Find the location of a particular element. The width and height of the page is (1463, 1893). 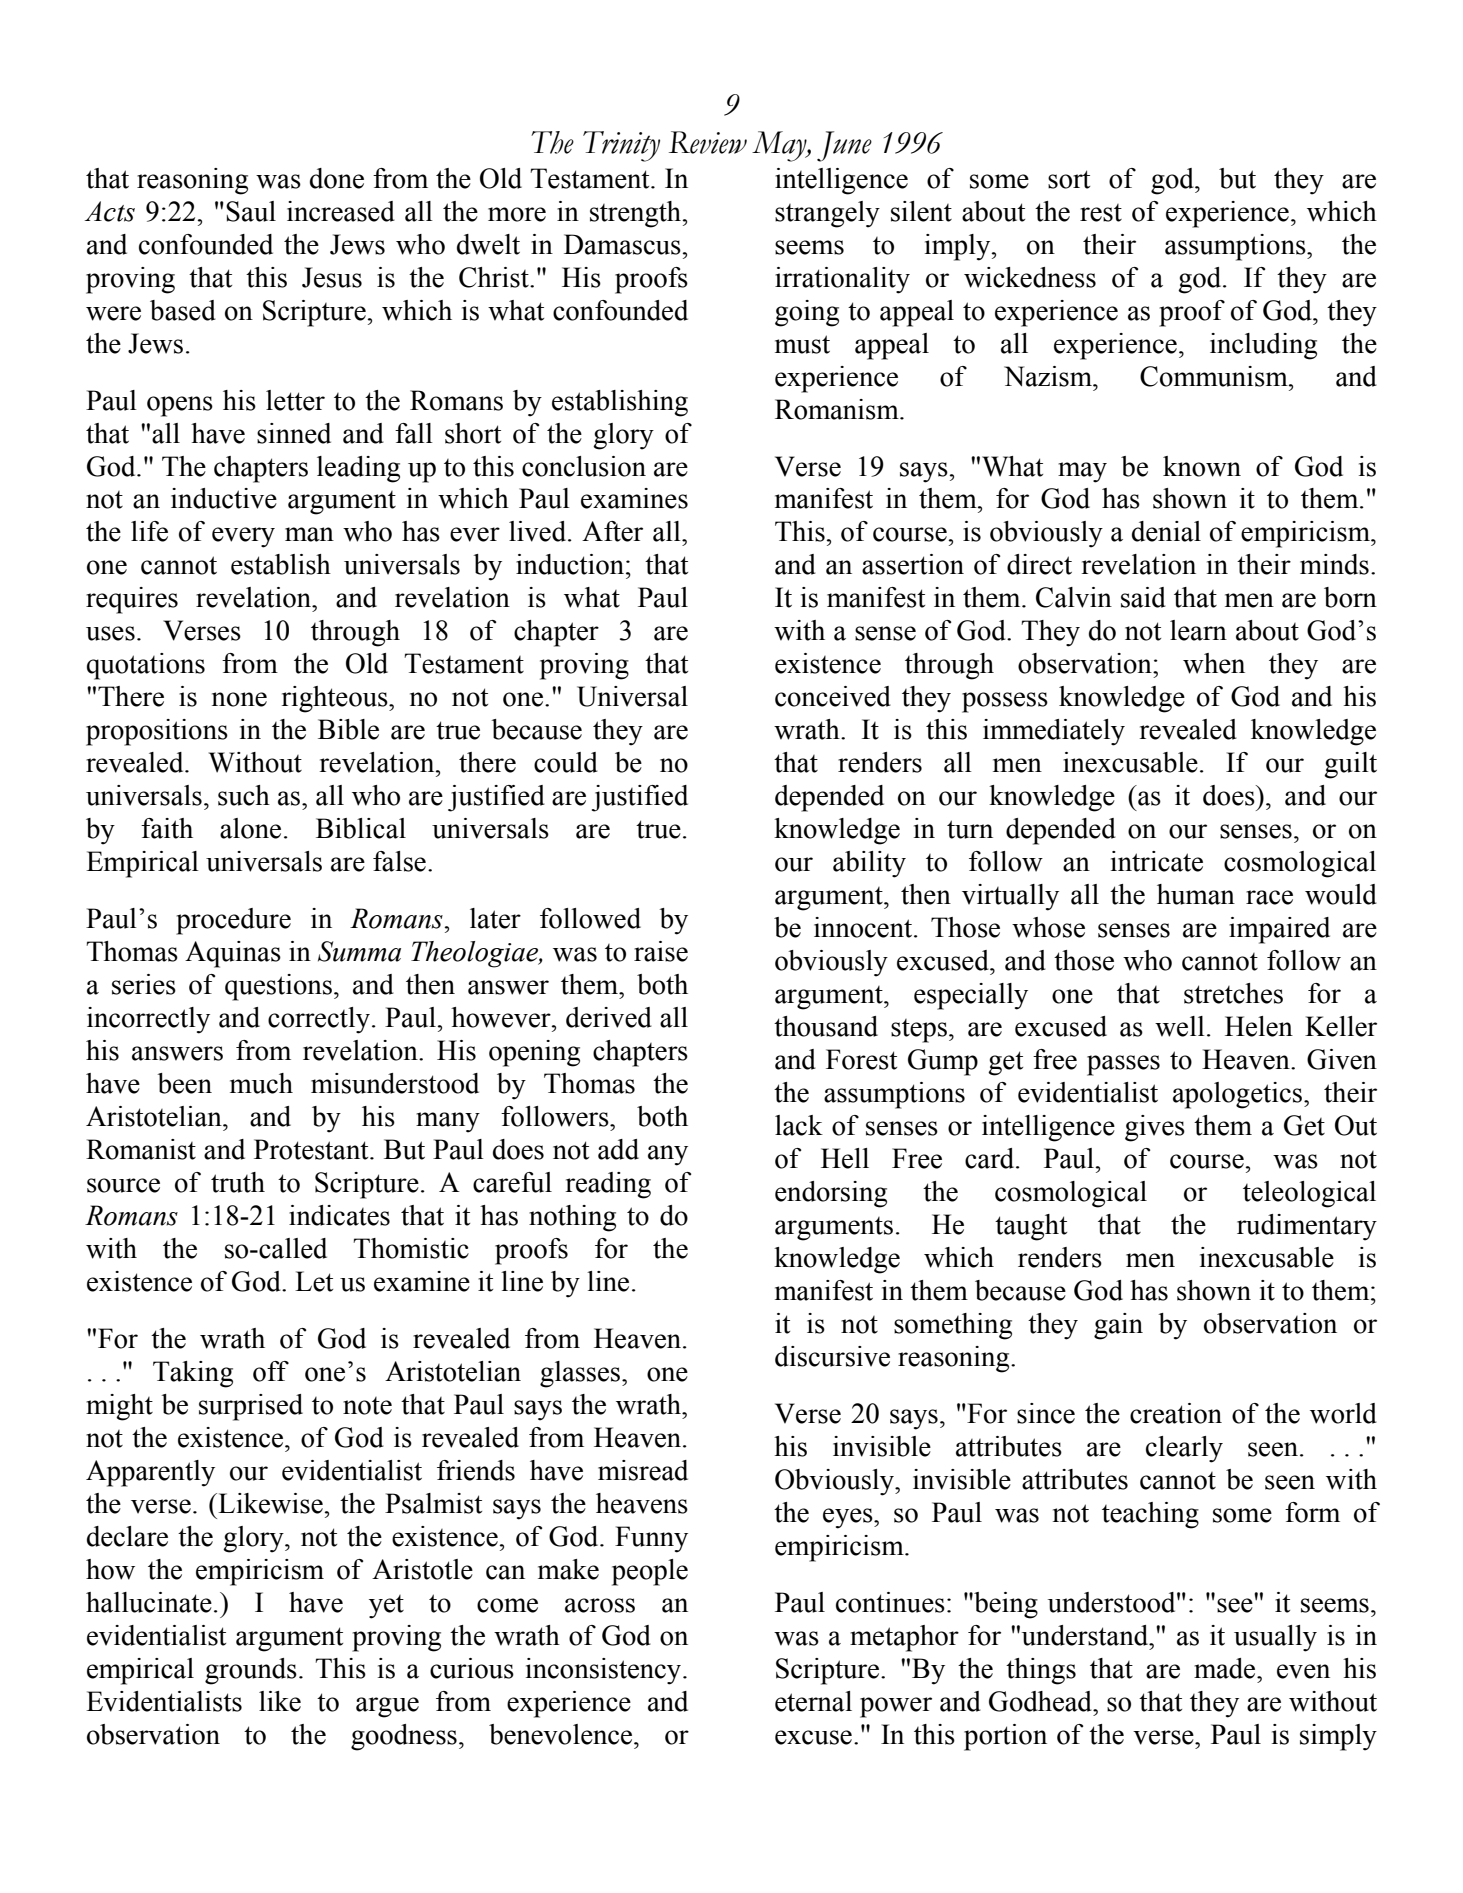

Review is located at coordinates (708, 142).
